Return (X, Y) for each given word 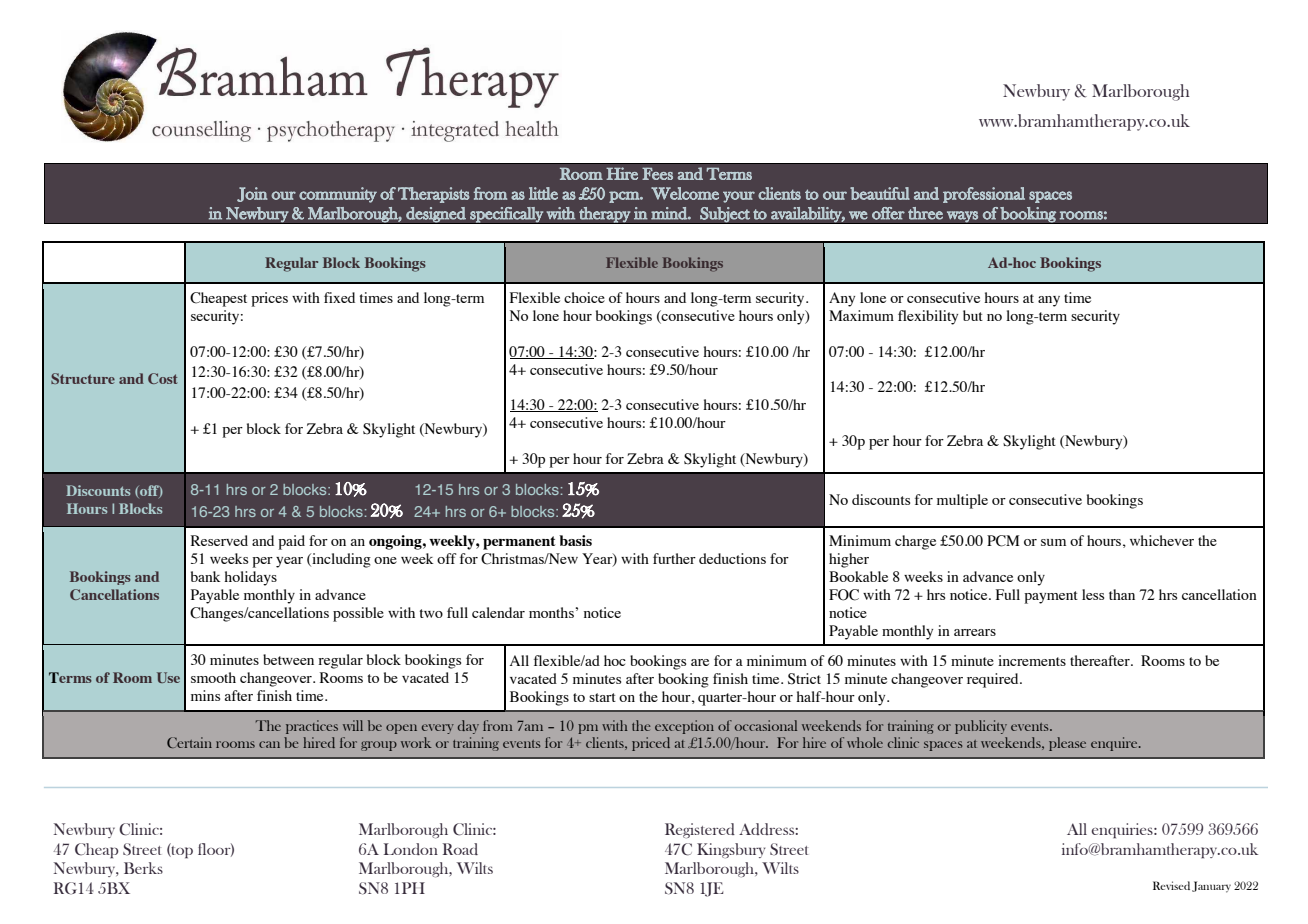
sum (1053, 542)
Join (252, 194)
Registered (700, 830)
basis (575, 540)
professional (984, 195)
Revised (1171, 885)
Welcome (685, 193)
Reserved (219, 540)
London (411, 849)
